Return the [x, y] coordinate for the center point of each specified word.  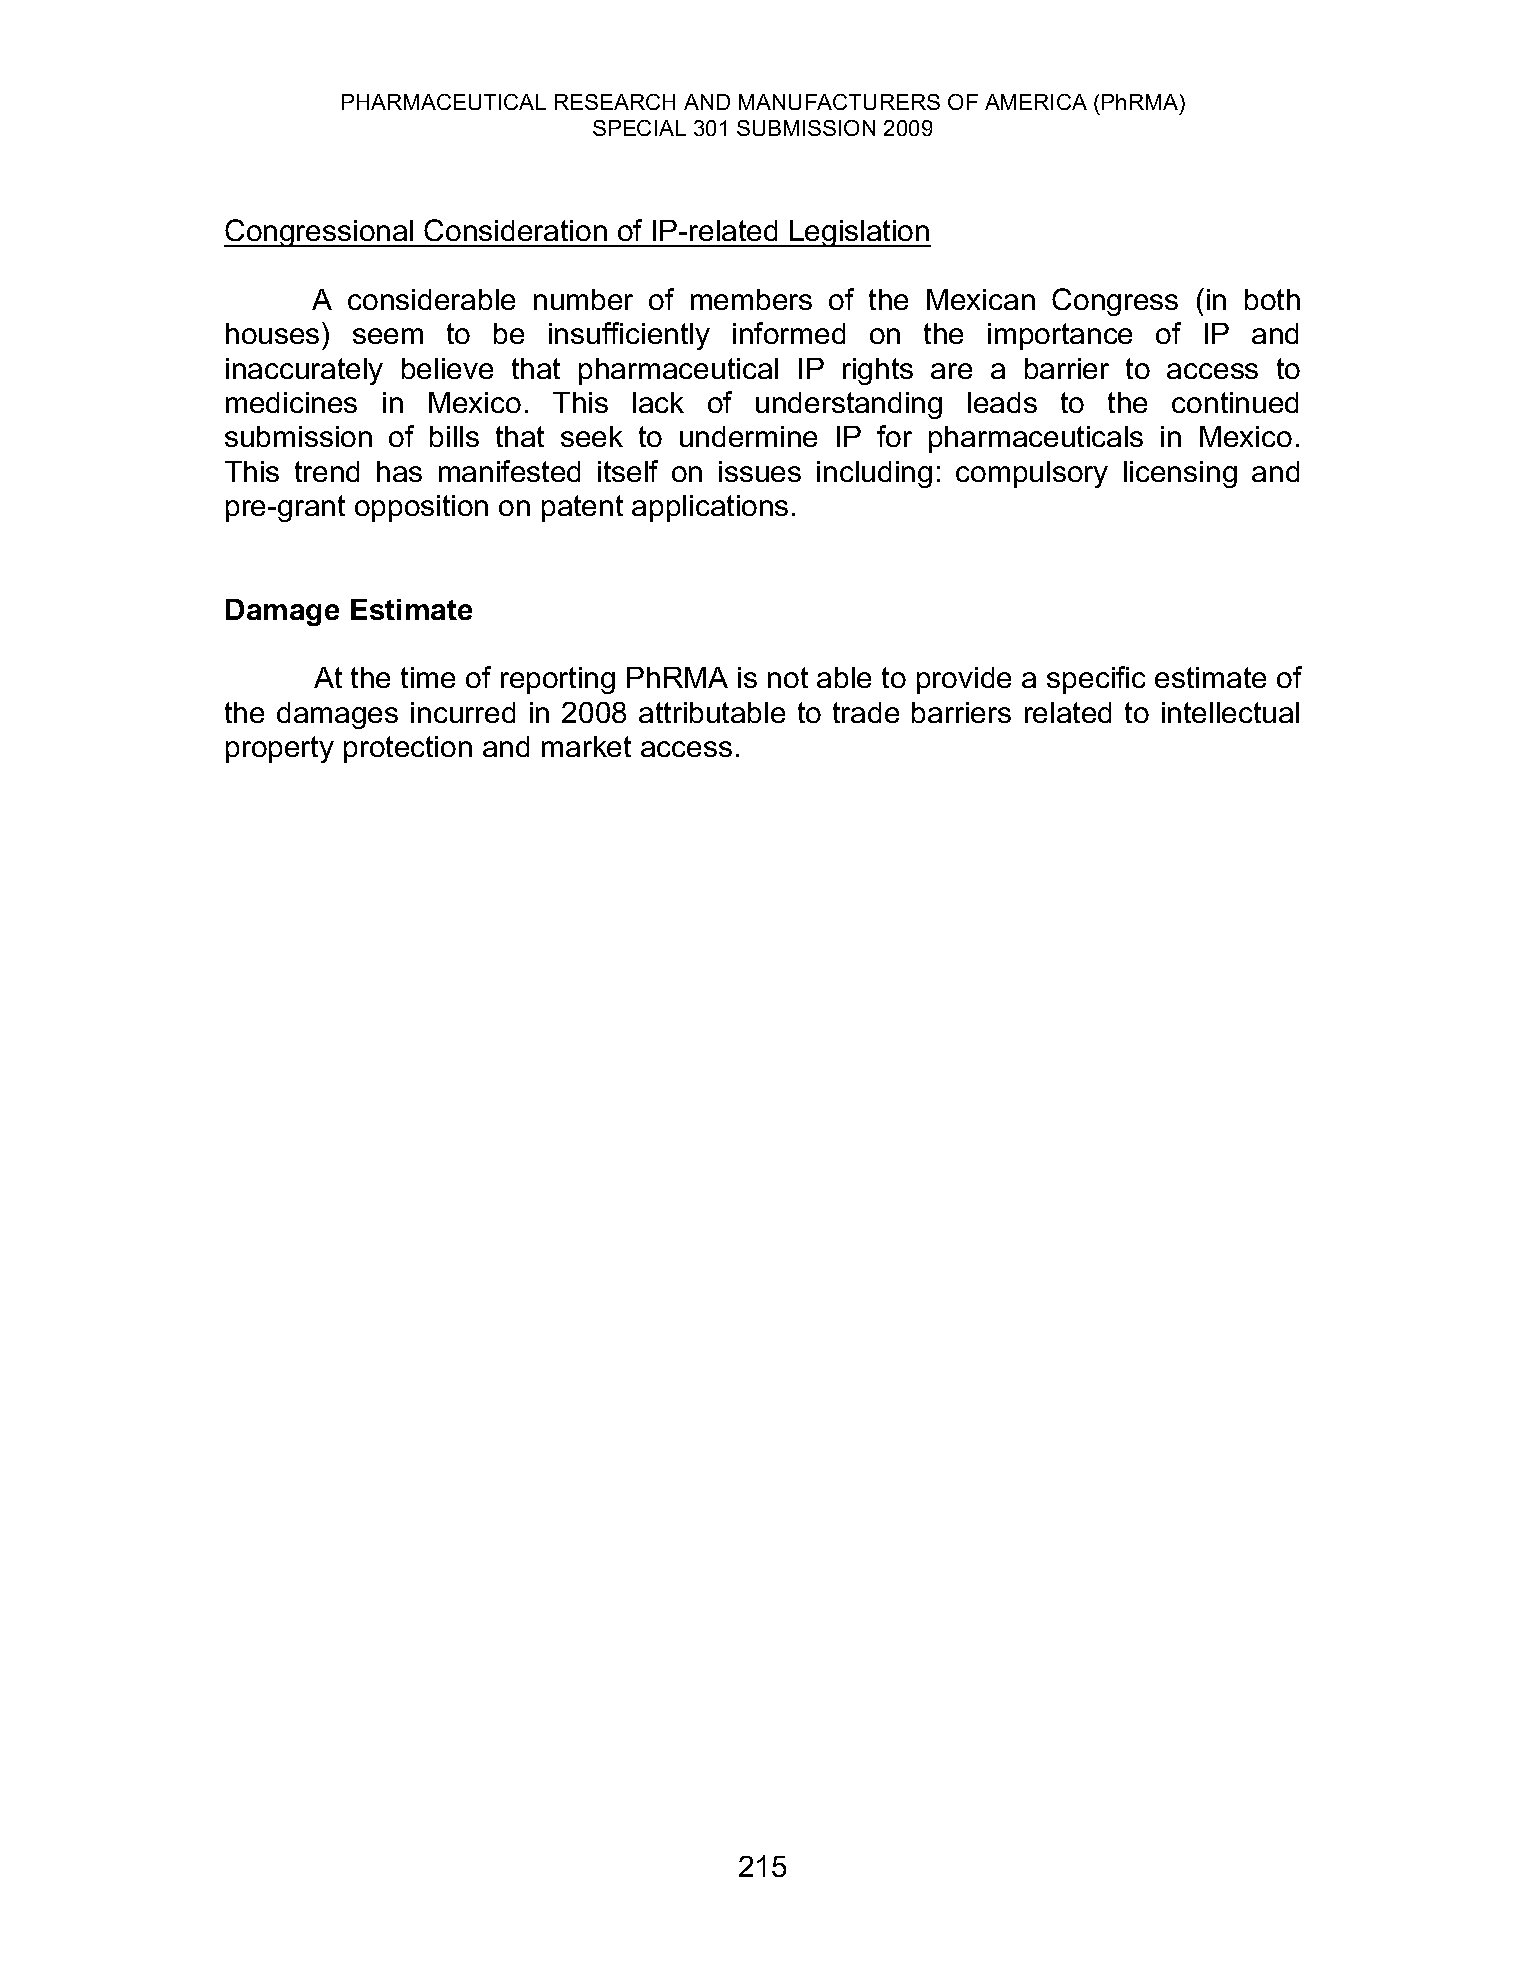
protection [408, 749]
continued [1235, 402]
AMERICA [1036, 102]
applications [710, 508]
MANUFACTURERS [839, 102]
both [1272, 299]
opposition [421, 508]
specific [1096, 680]
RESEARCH [615, 102]
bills [454, 436]
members [751, 299]
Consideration [515, 230]
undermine [748, 436]
